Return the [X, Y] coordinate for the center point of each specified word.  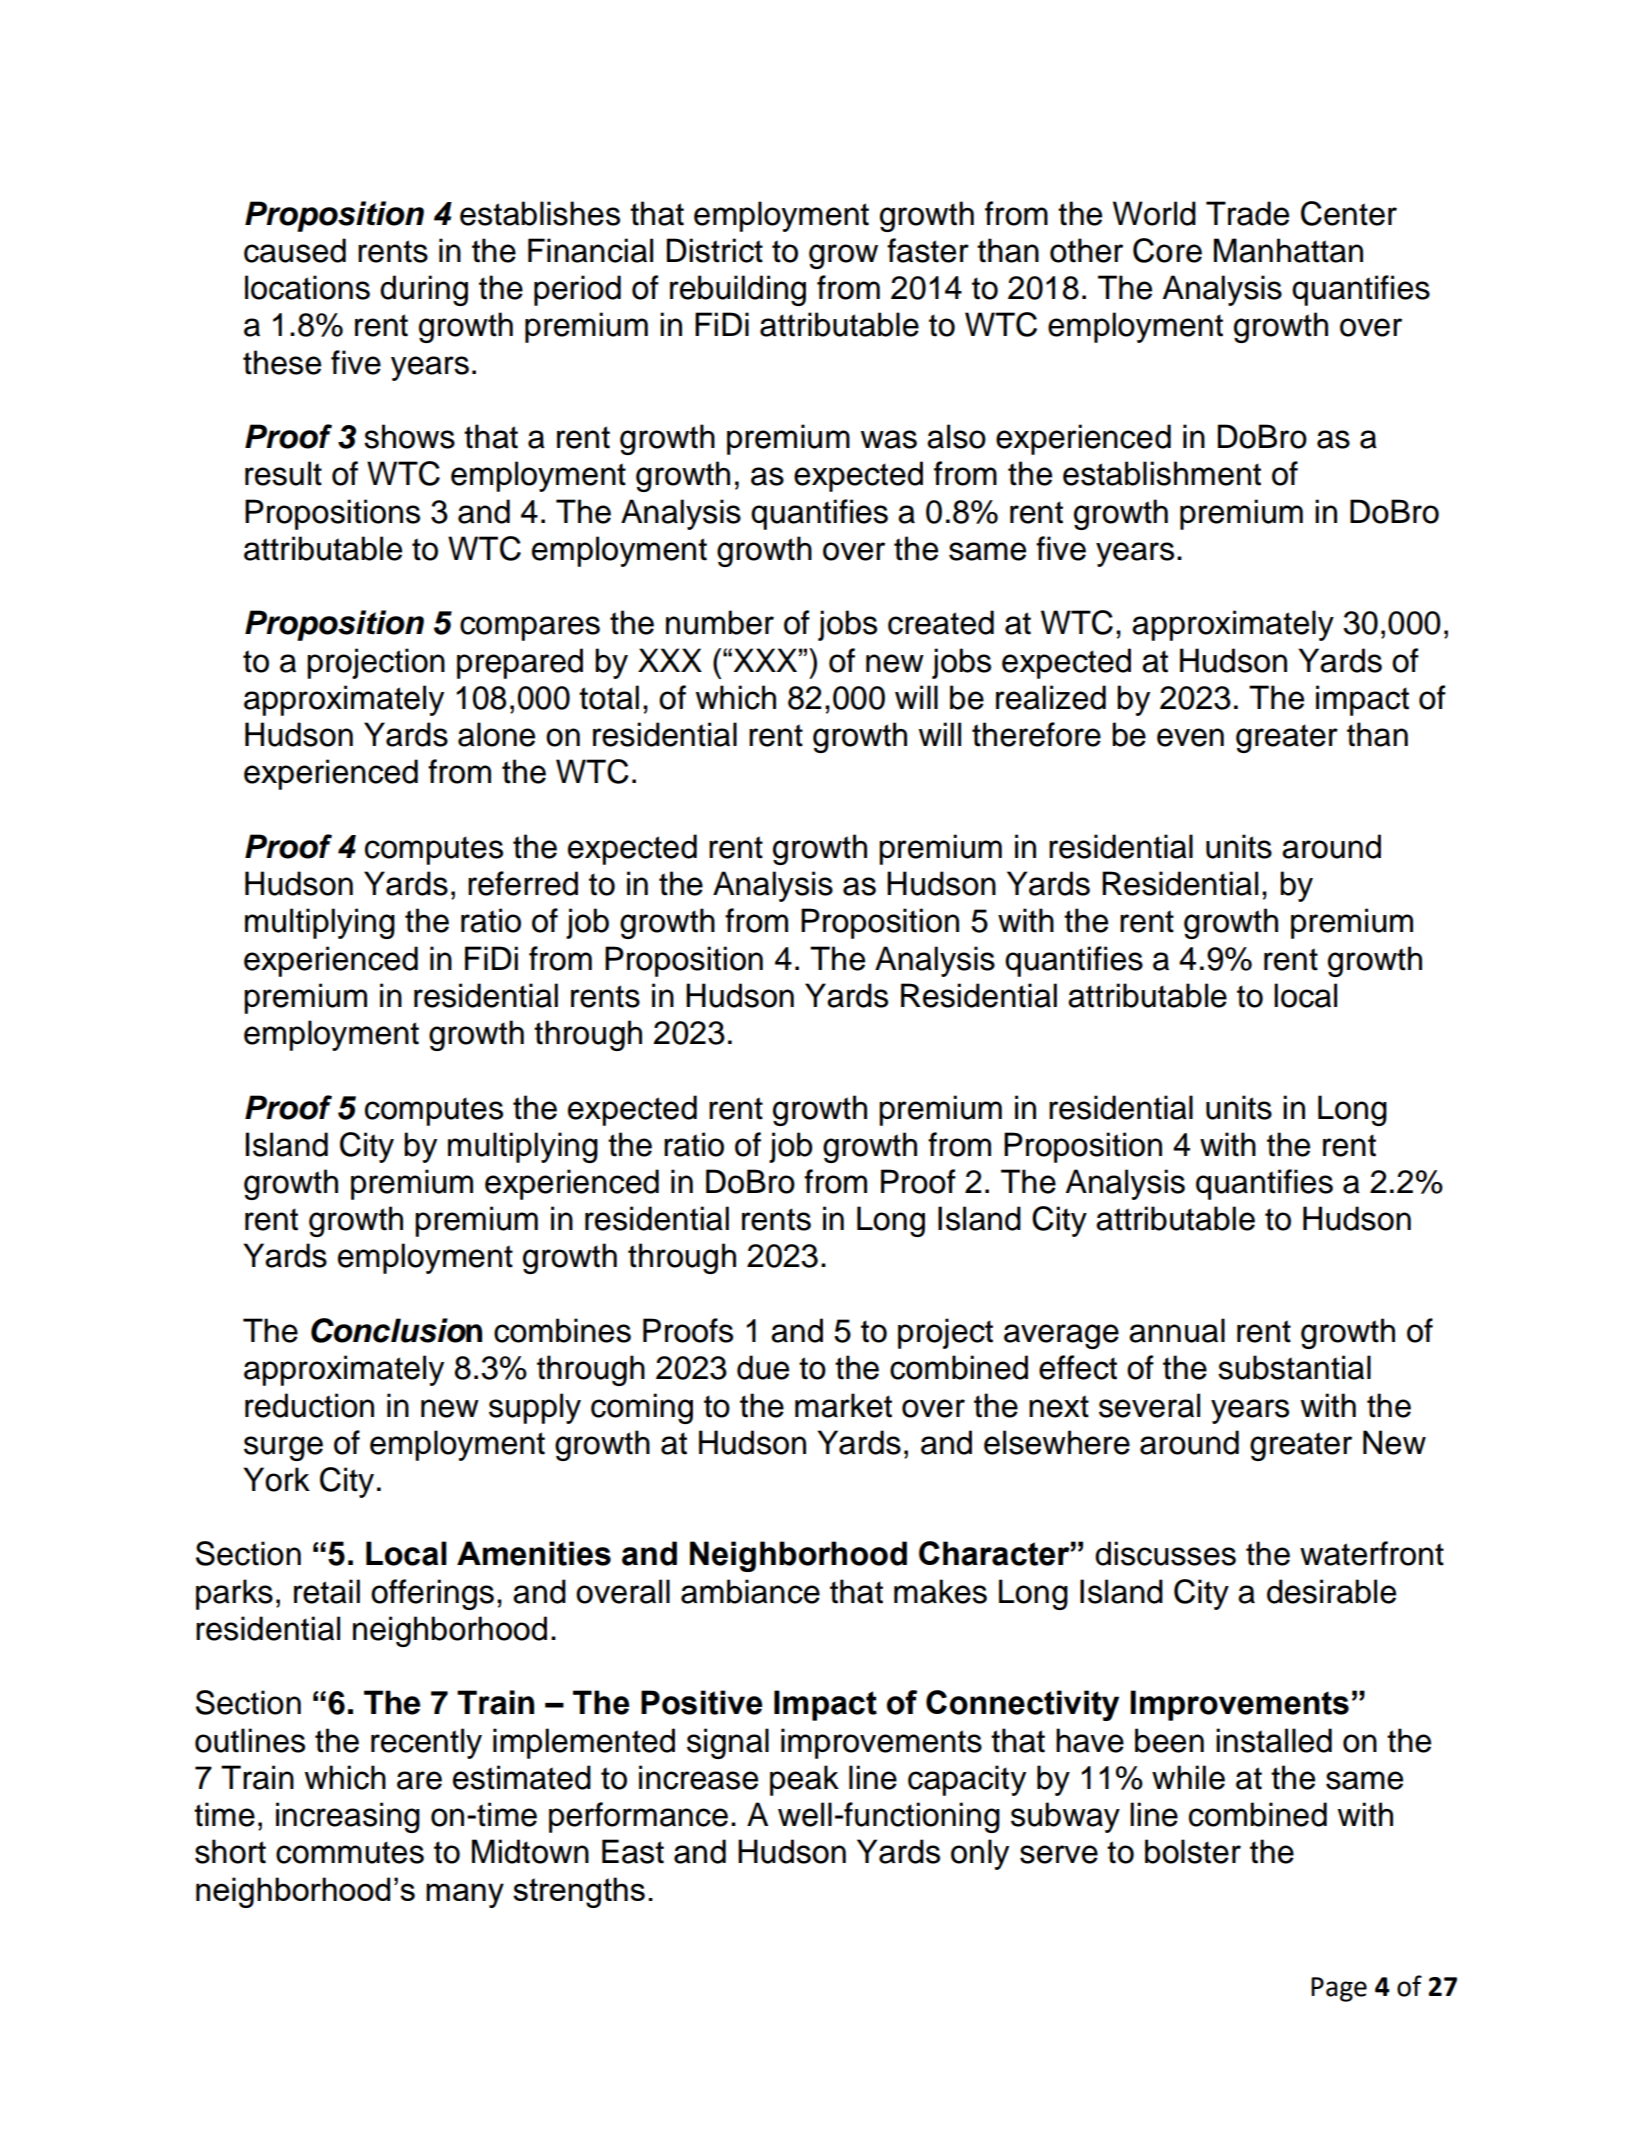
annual [1177, 1330]
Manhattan [1288, 250]
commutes [350, 1852]
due [763, 1367]
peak [804, 1780]
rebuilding [738, 290]
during [424, 290]
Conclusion [396, 1330]
